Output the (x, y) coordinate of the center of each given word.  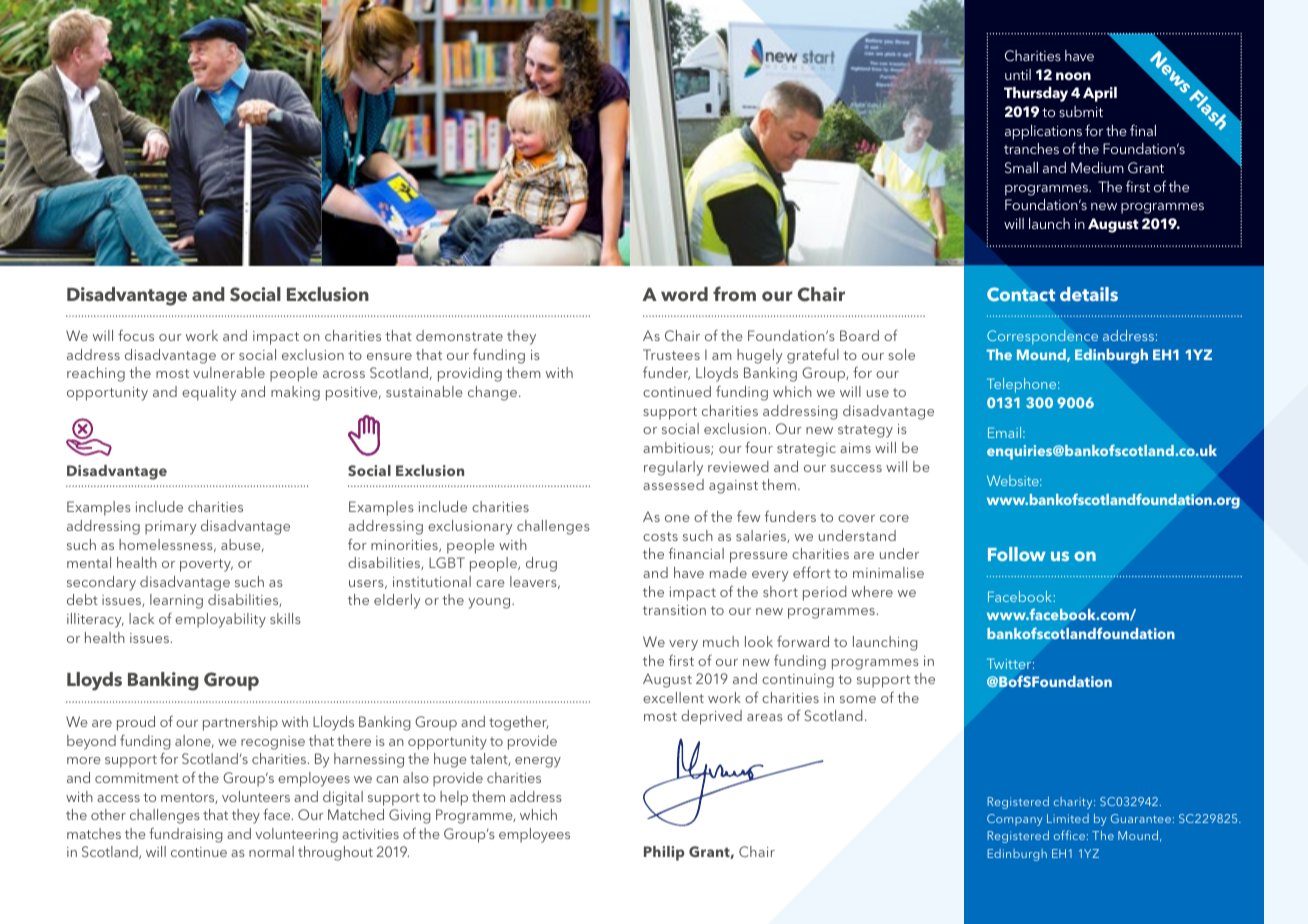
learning (176, 601)
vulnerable (229, 372)
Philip (664, 853)
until (1018, 74)
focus (136, 335)
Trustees (671, 354)
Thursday (1036, 94)
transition (674, 610)
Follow (1017, 554)
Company (1015, 820)
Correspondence (1042, 337)
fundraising (186, 835)
